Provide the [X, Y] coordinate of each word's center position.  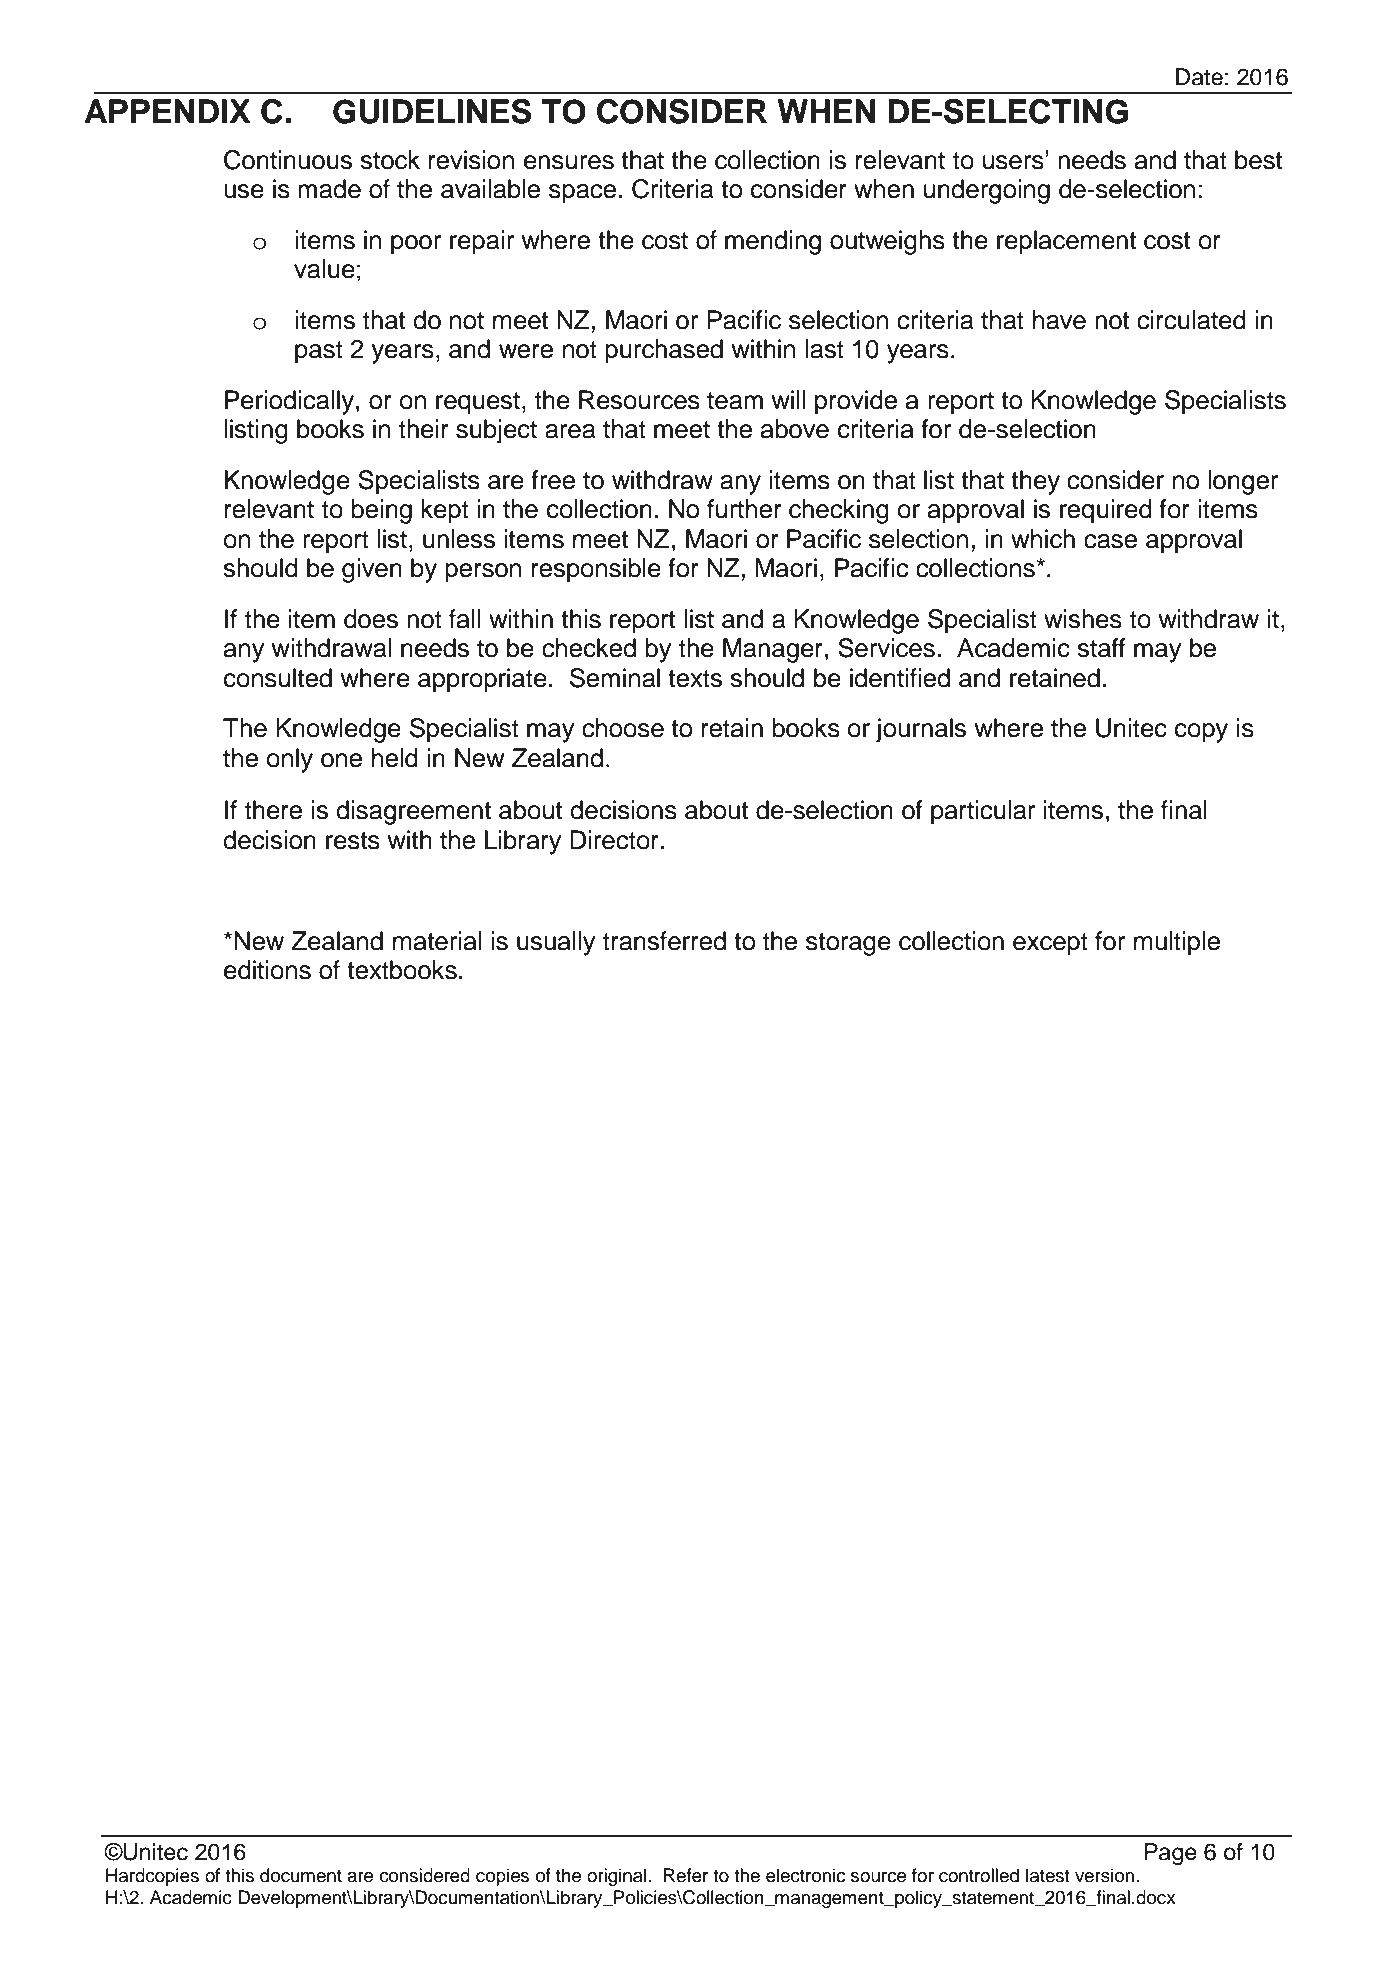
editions [267, 970]
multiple [1177, 943]
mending [773, 242]
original [618, 1877]
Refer [686, 1875]
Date [1199, 77]
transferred [664, 941]
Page [1171, 1854]
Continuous [288, 160]
